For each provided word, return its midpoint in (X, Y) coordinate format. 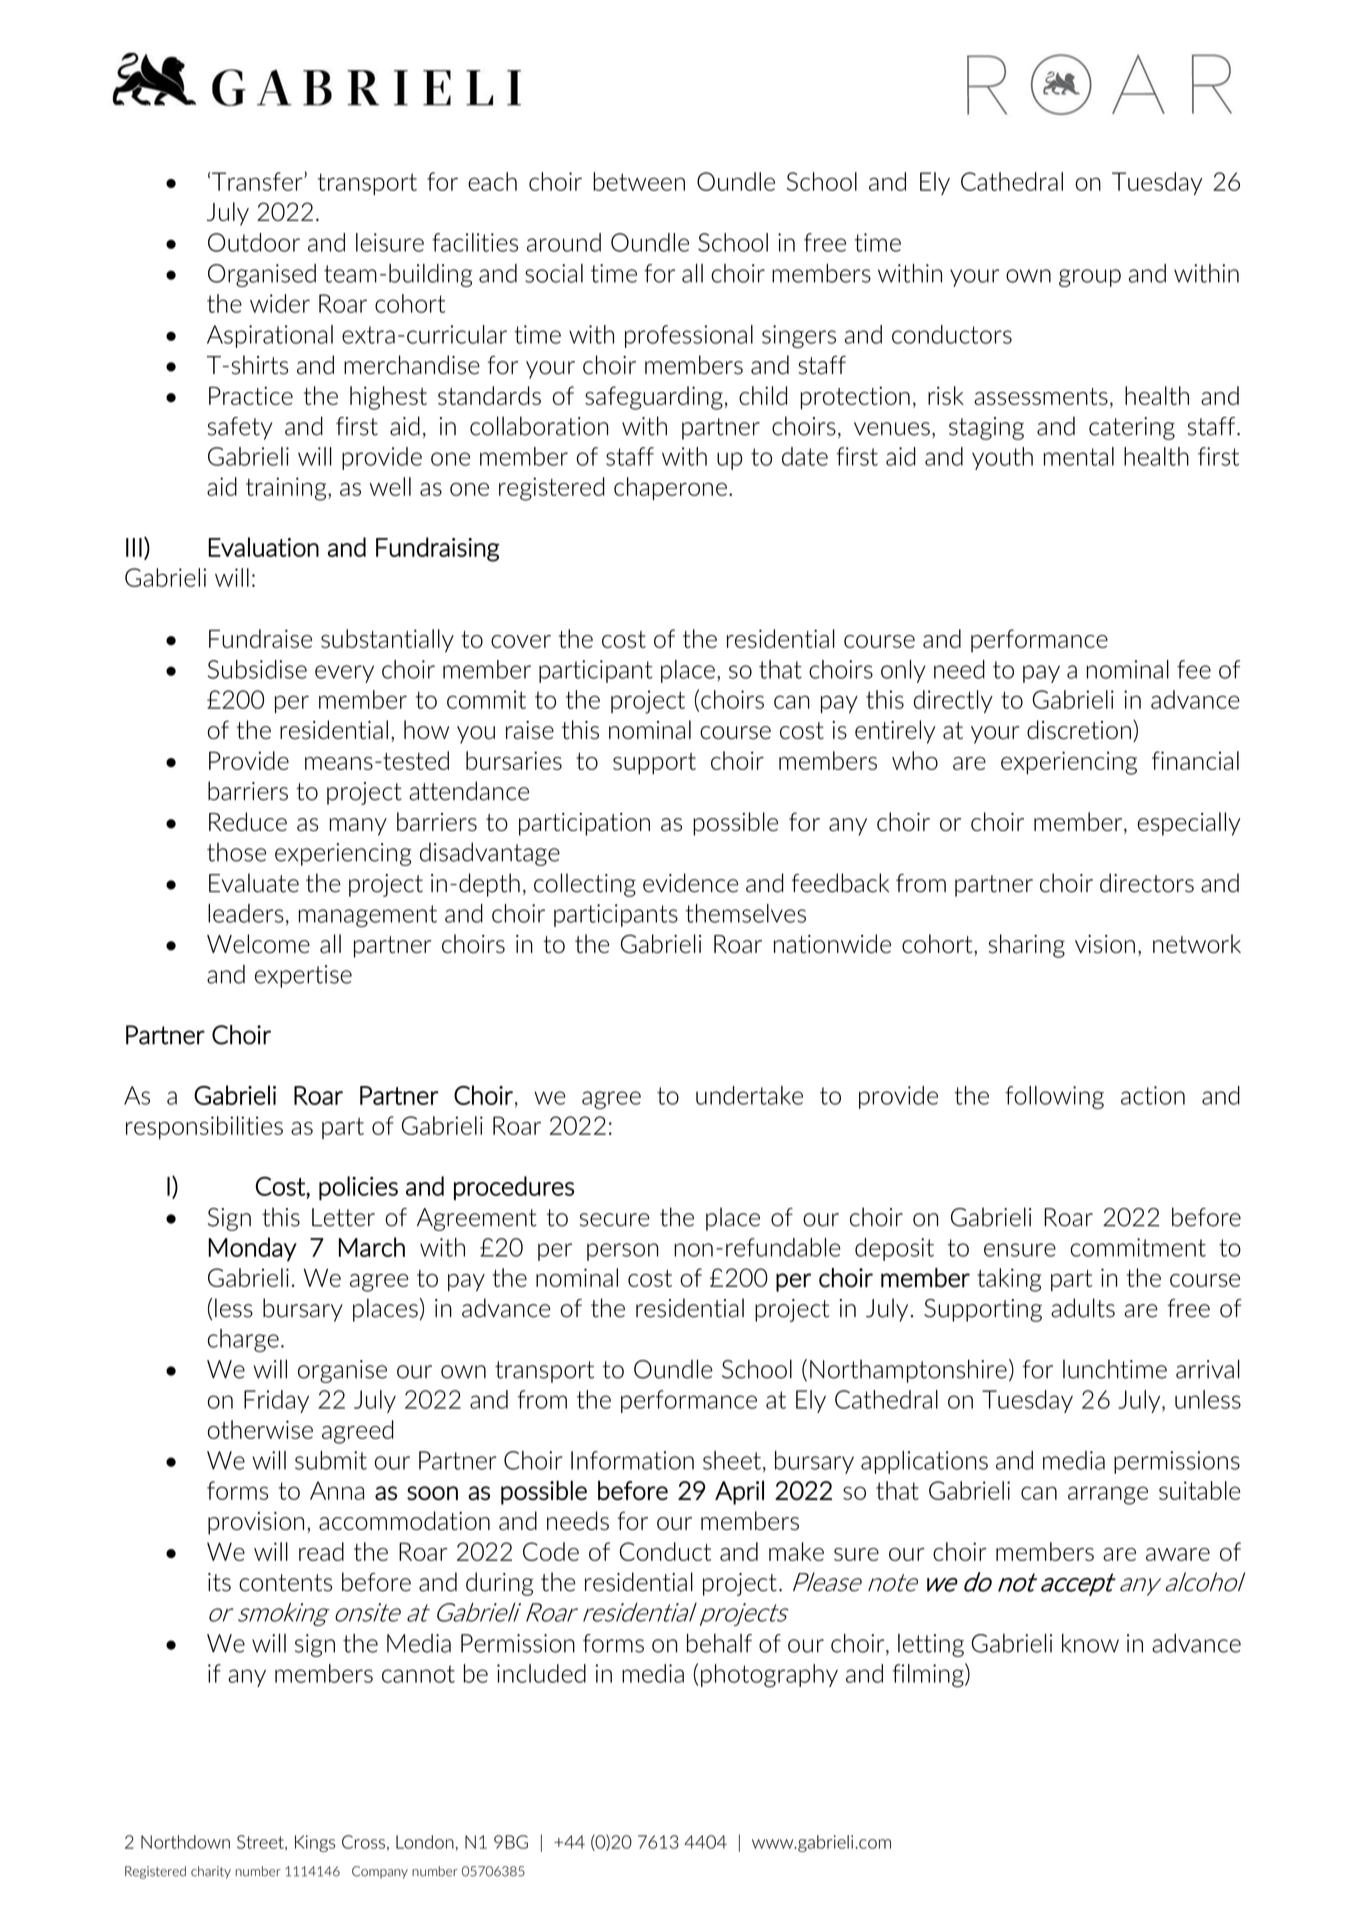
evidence (690, 883)
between (639, 181)
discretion (1079, 730)
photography (769, 1676)
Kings (315, 1843)
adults (1083, 1308)
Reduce (248, 822)
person (622, 1252)
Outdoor (254, 242)
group (1090, 278)
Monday (252, 1249)
